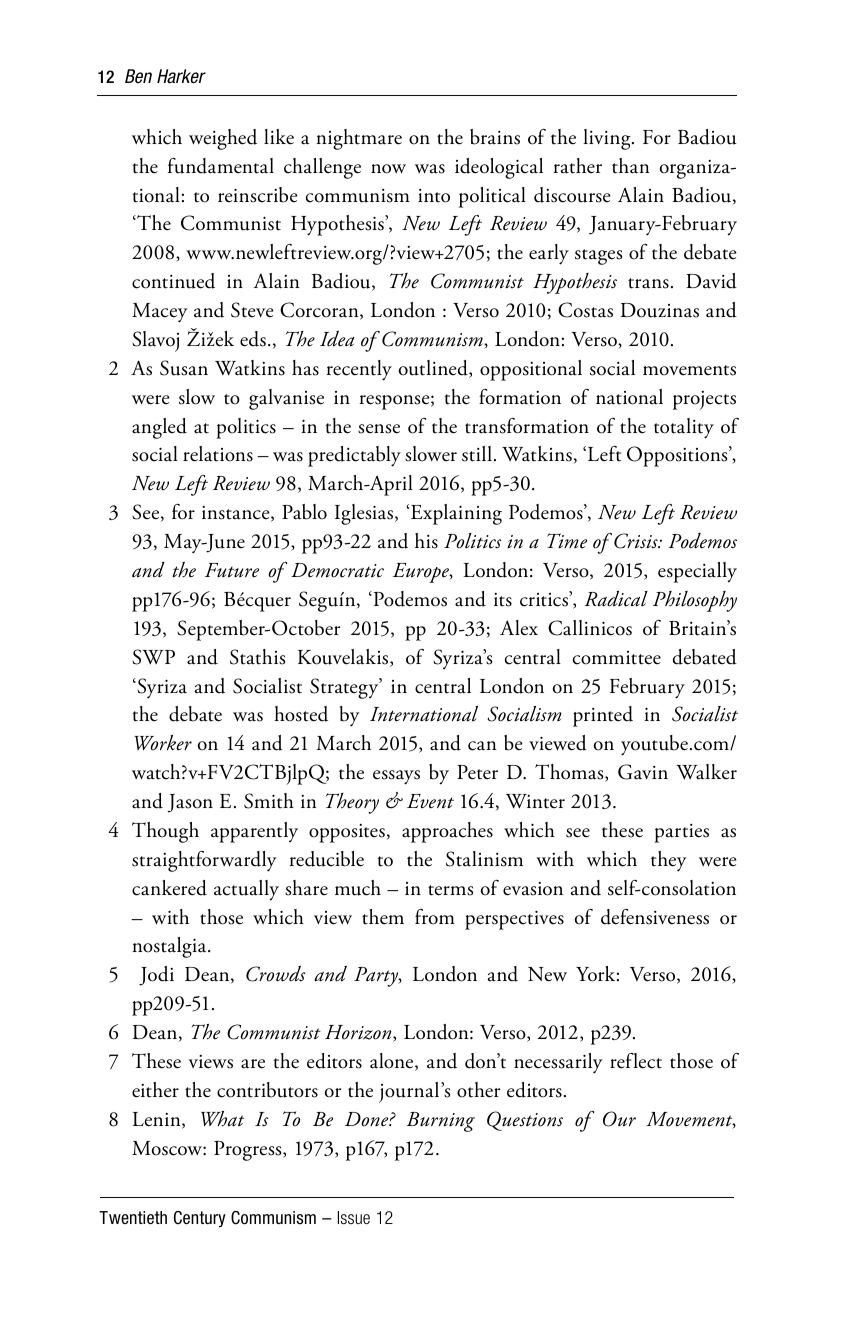  Describe the element at coordinates (455, 514) in the document. I see `Explaining` at that location.
